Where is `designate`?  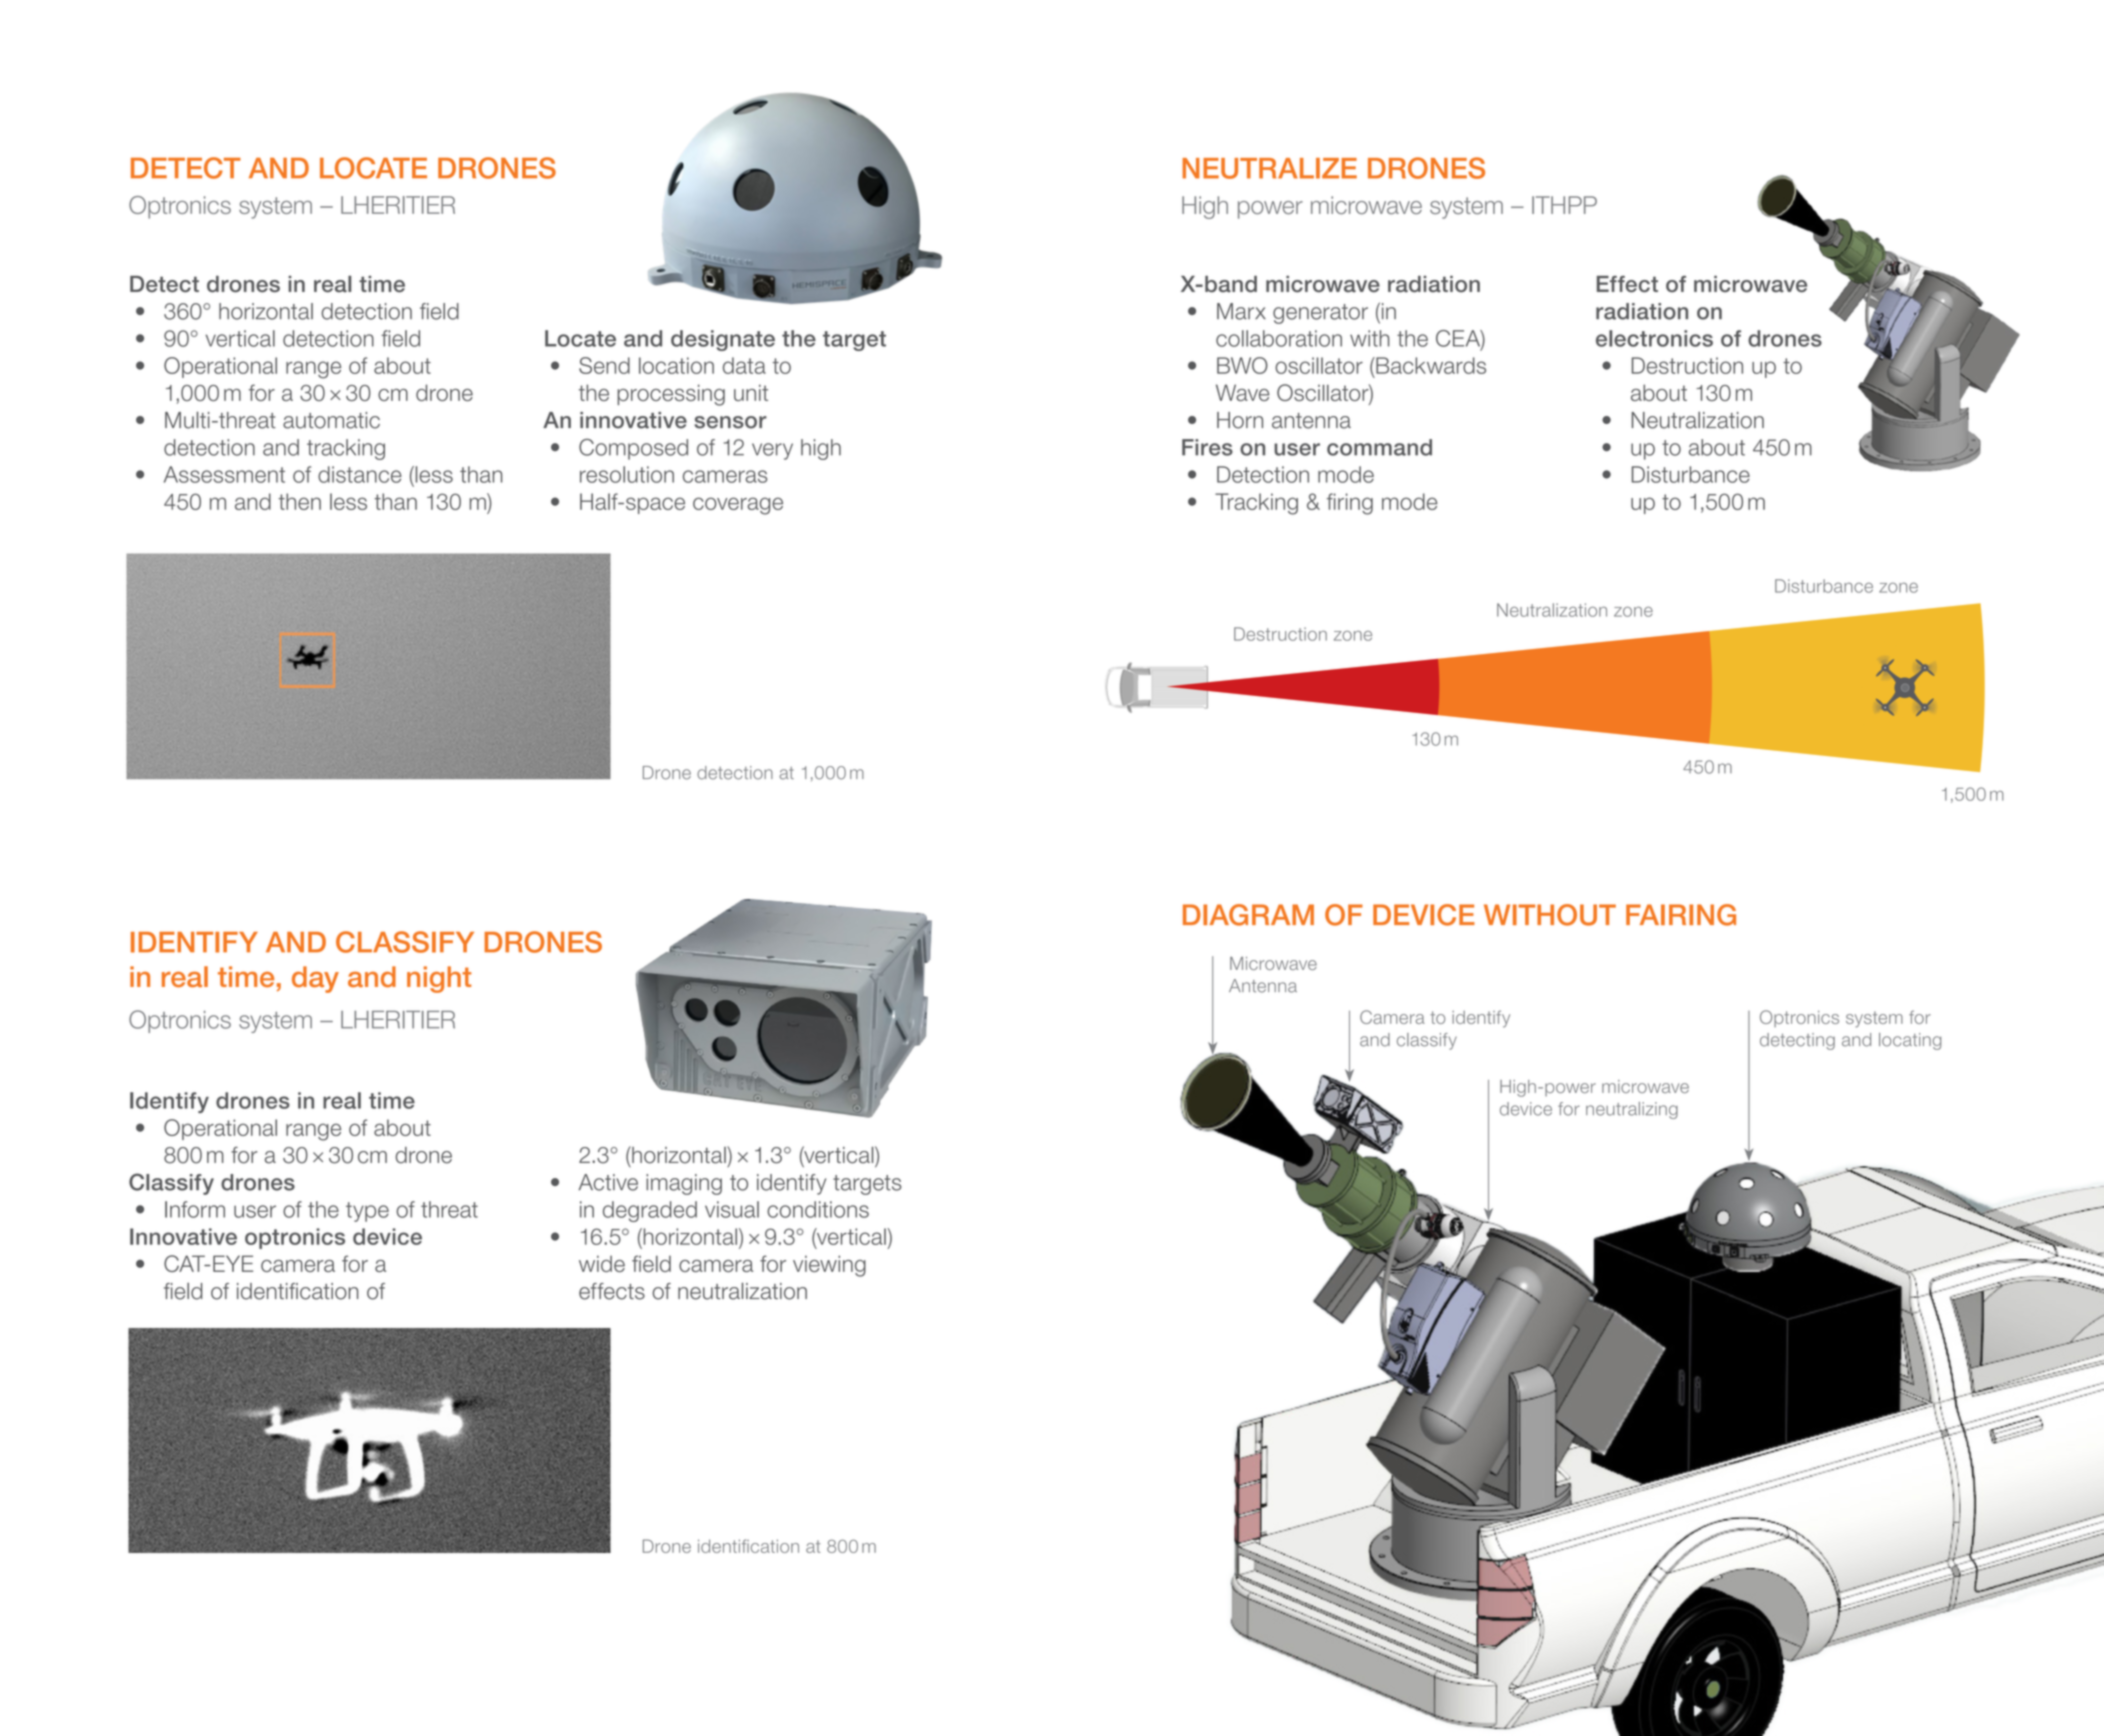 designate is located at coordinates (723, 340).
